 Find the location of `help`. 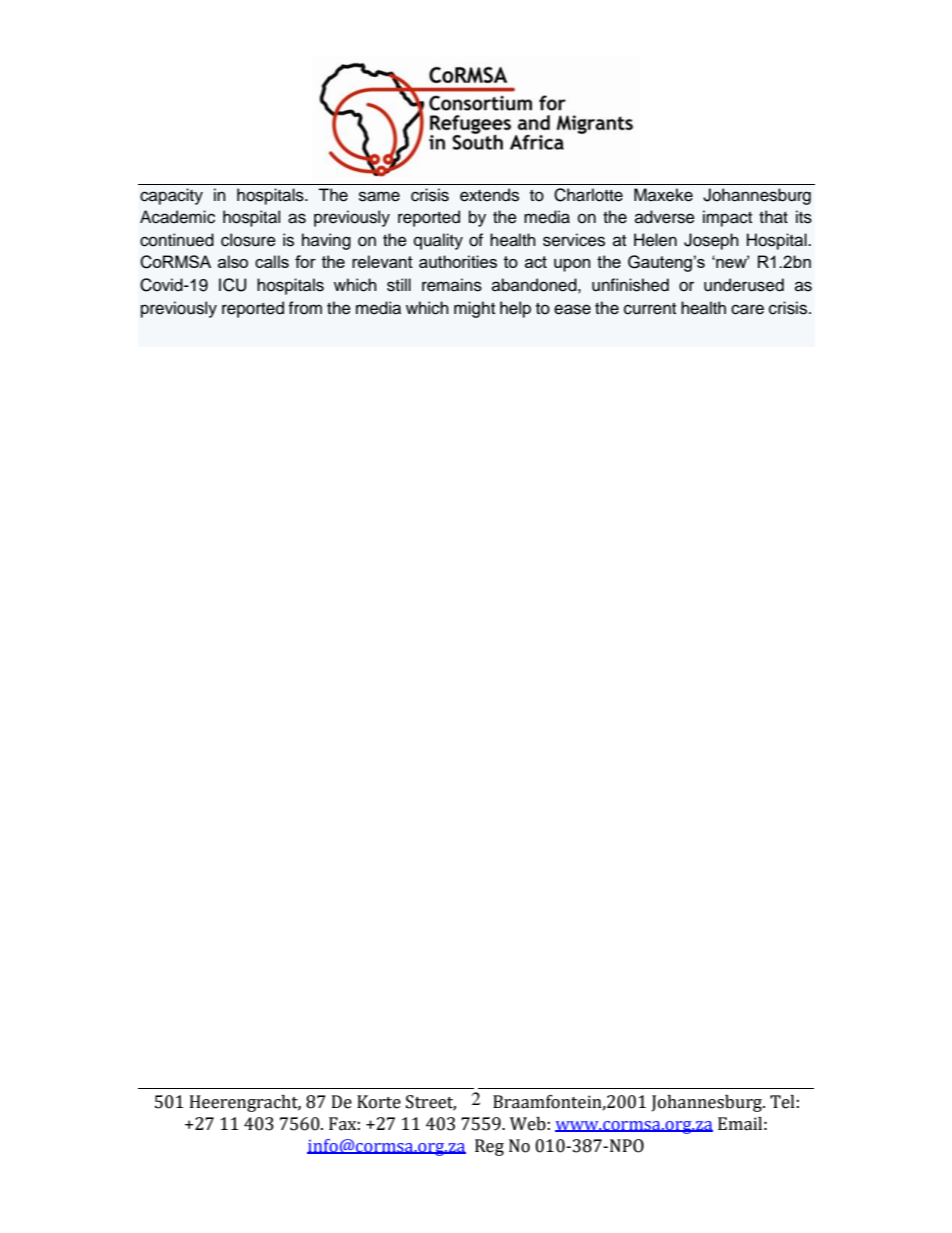

help is located at coordinates (515, 309).
